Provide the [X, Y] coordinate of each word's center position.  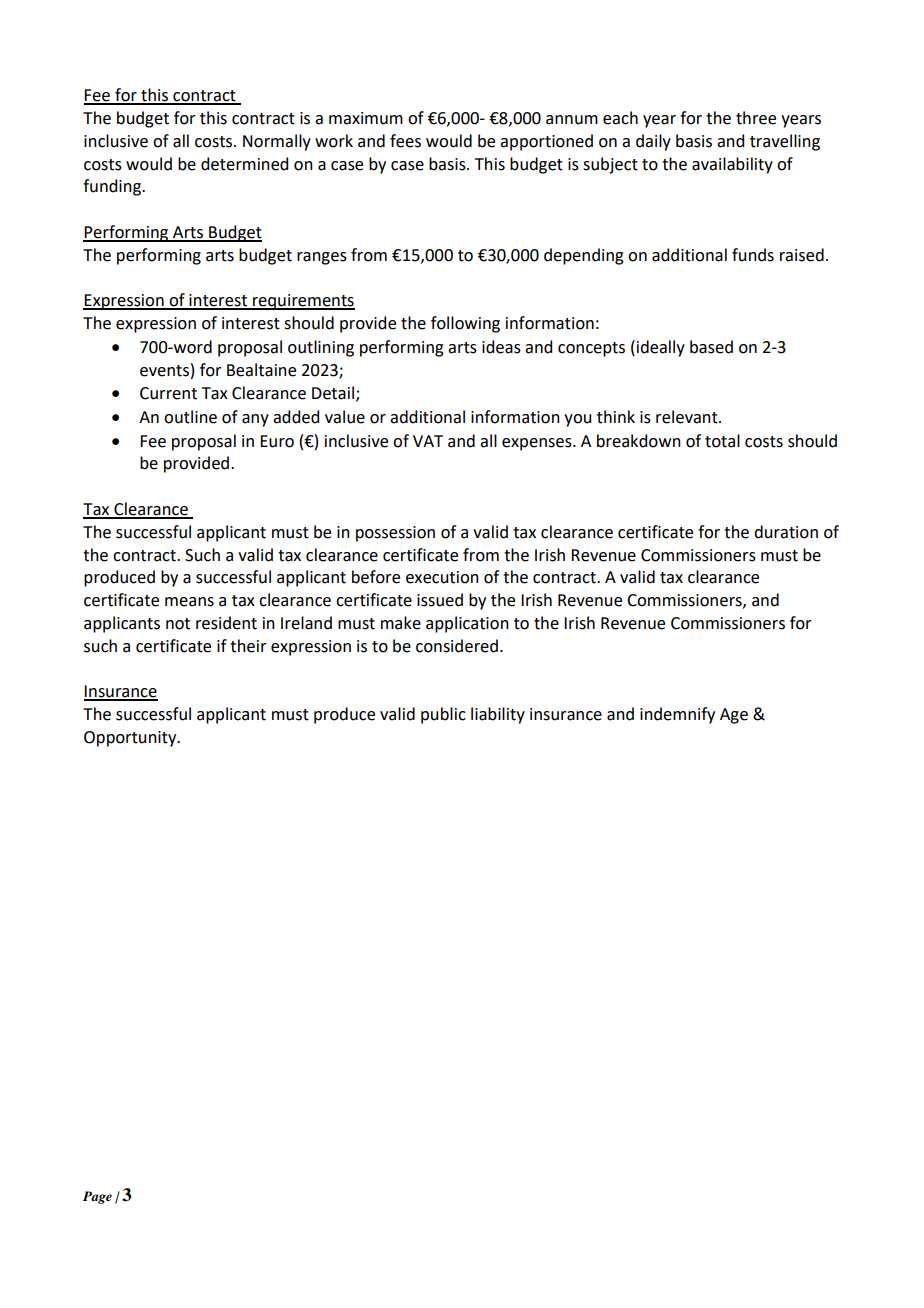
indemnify [677, 715]
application [467, 624]
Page [97, 1197]
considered [457, 646]
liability [498, 715]
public [443, 715]
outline [190, 417]
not [178, 624]
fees [405, 141]
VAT [428, 441]
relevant [688, 417]
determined [244, 164]
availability [732, 165]
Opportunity [131, 739]
